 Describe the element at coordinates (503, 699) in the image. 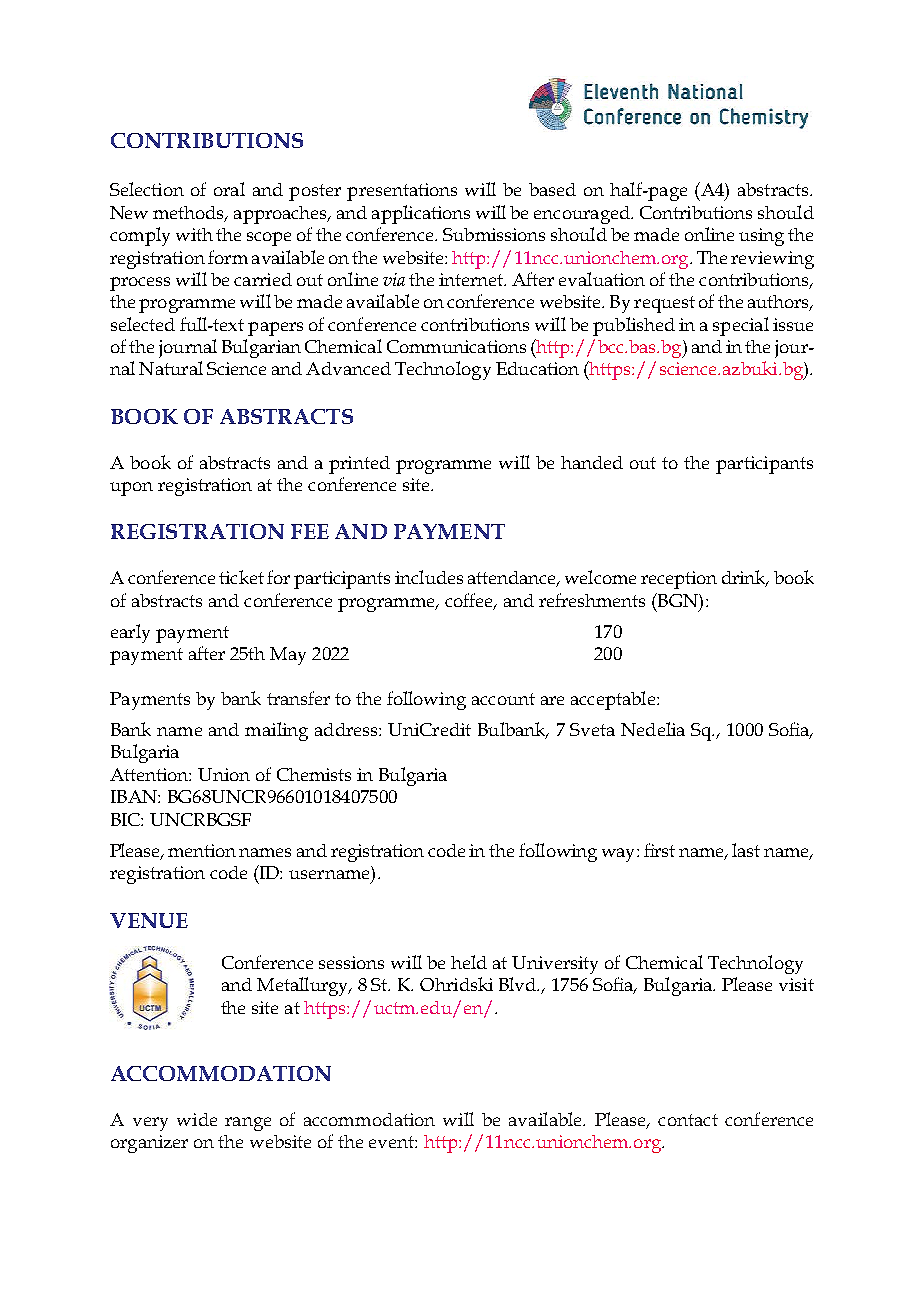

I see `account` at that location.
